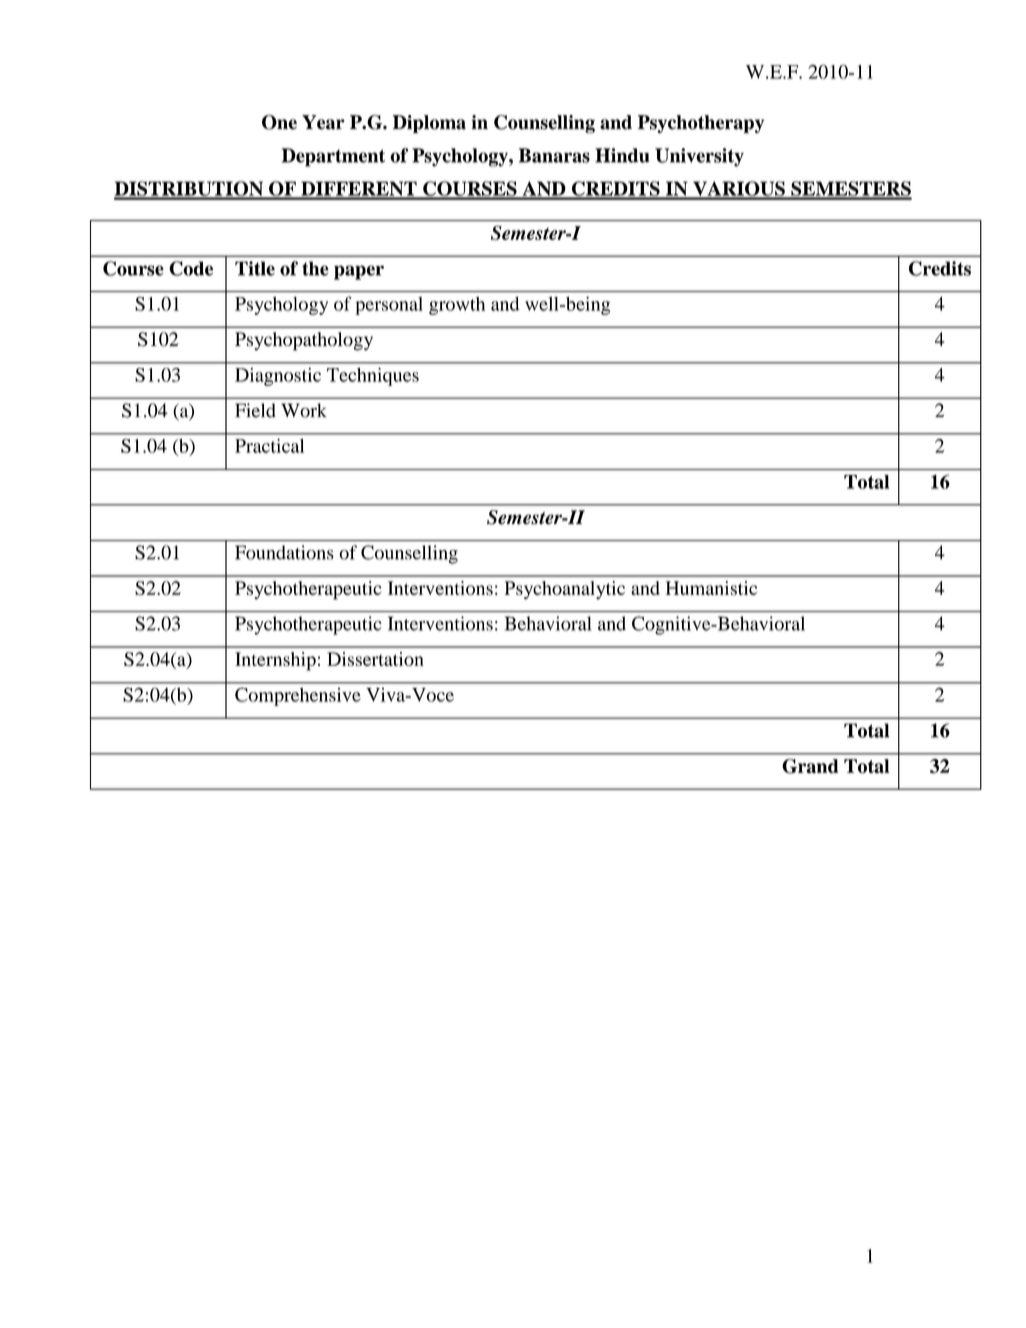  What do you see at coordinates (622, 155) in the image?
I see `Hindu` at bounding box center [622, 155].
